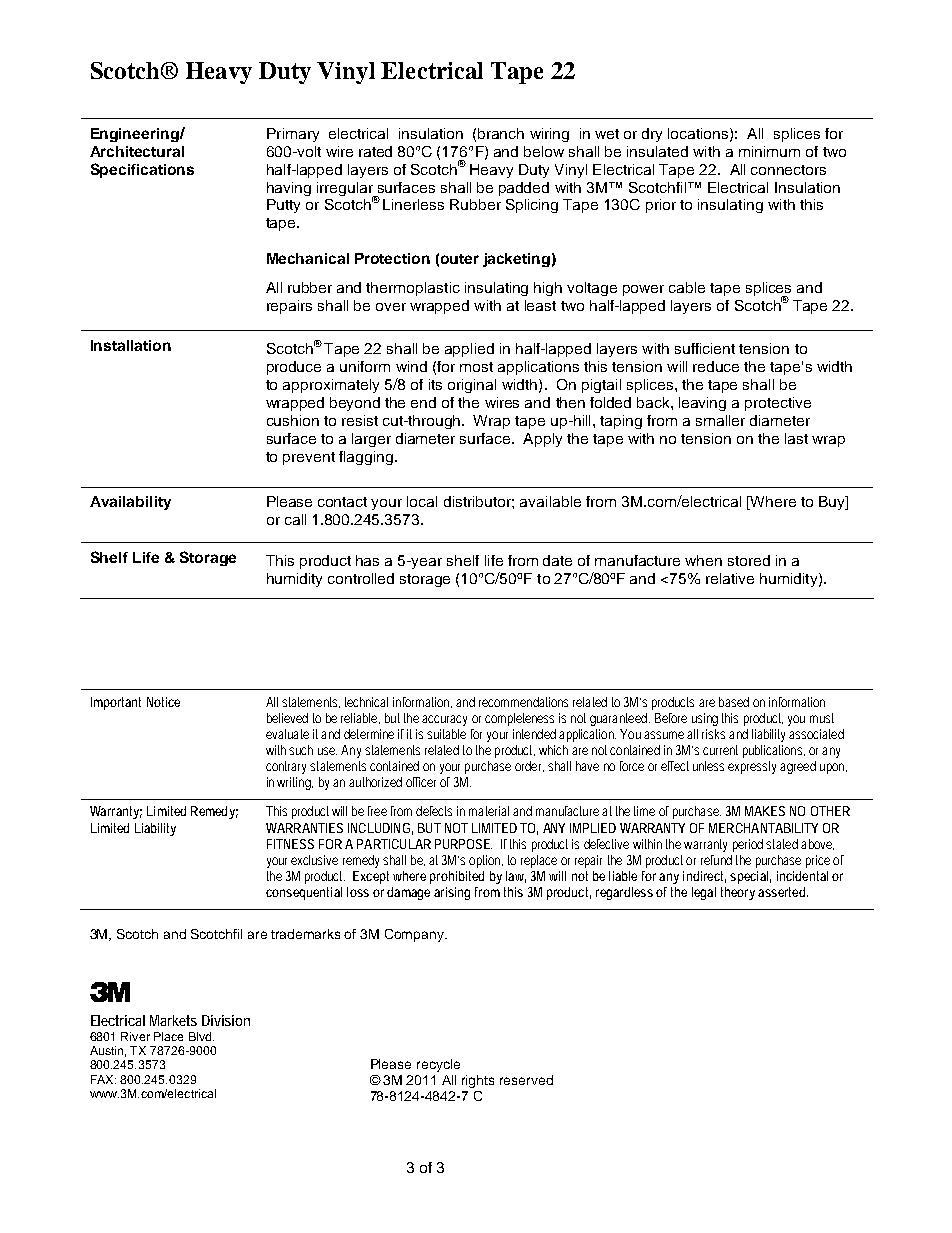 The image size is (952, 1233). Describe the element at coordinates (529, 766) in the screenshot. I see `order` at that location.
